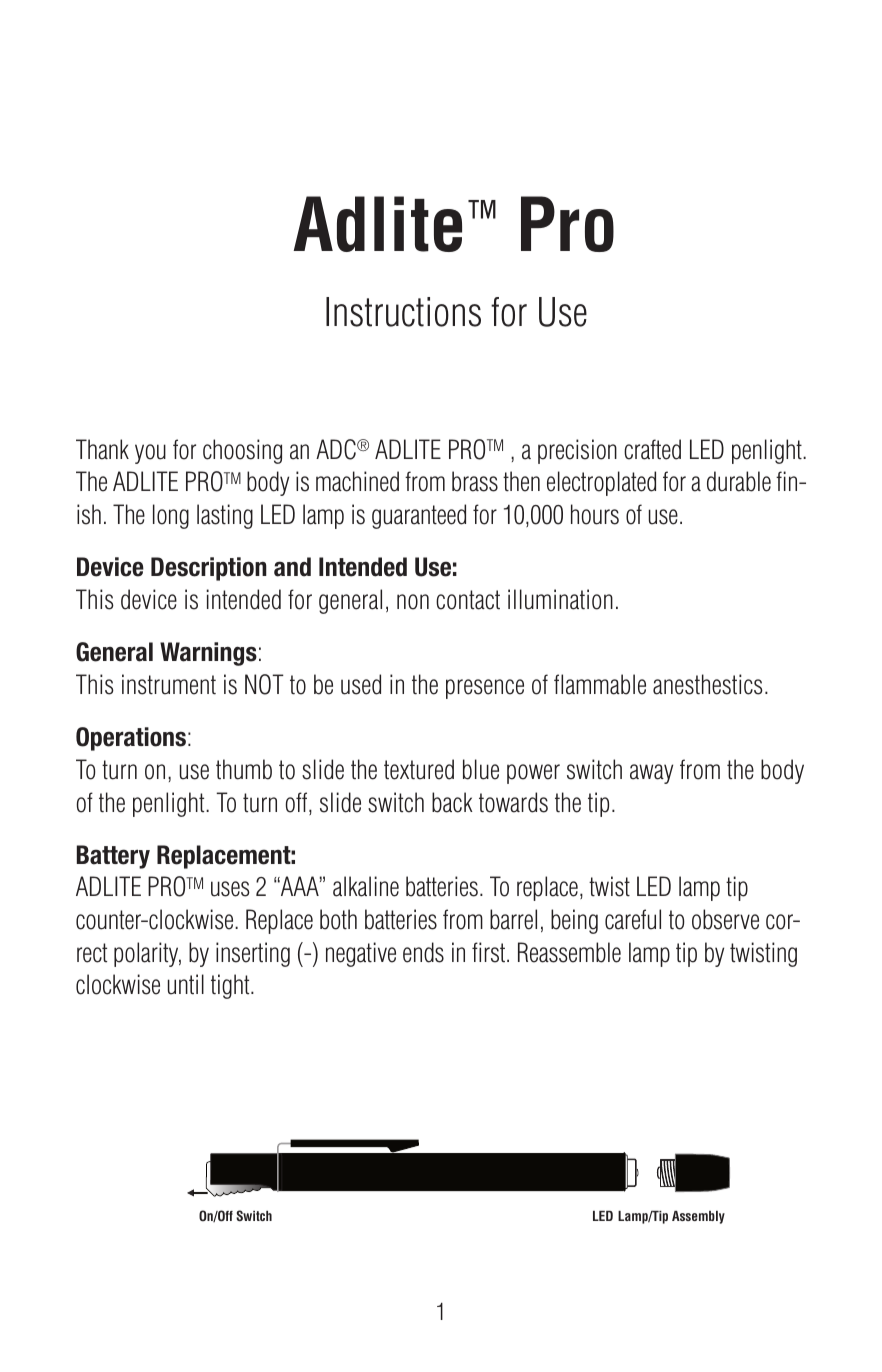  What do you see at coordinates (150, 454) in the page?
I see `you` at bounding box center [150, 454].
